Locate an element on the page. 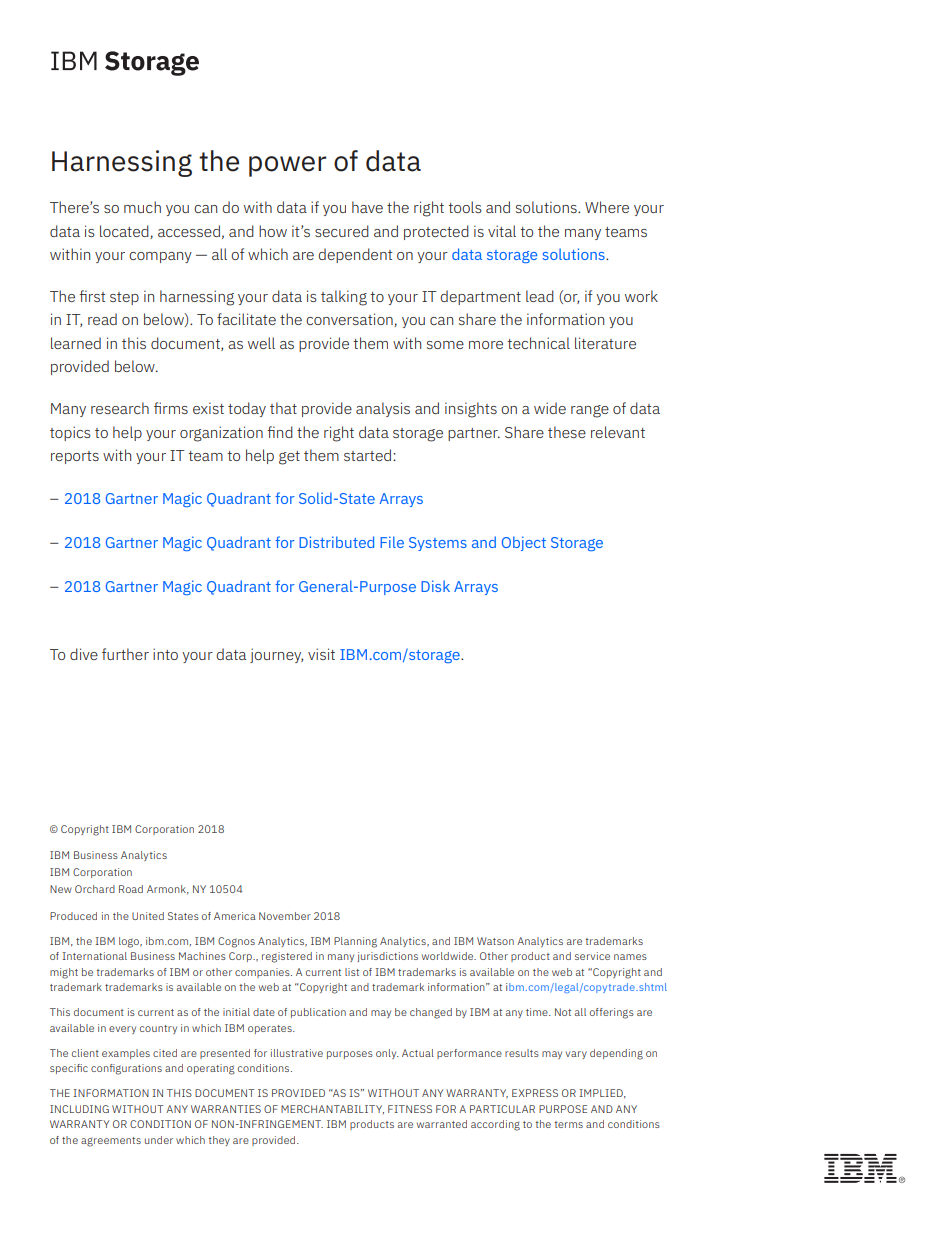  much is located at coordinates (142, 207).
